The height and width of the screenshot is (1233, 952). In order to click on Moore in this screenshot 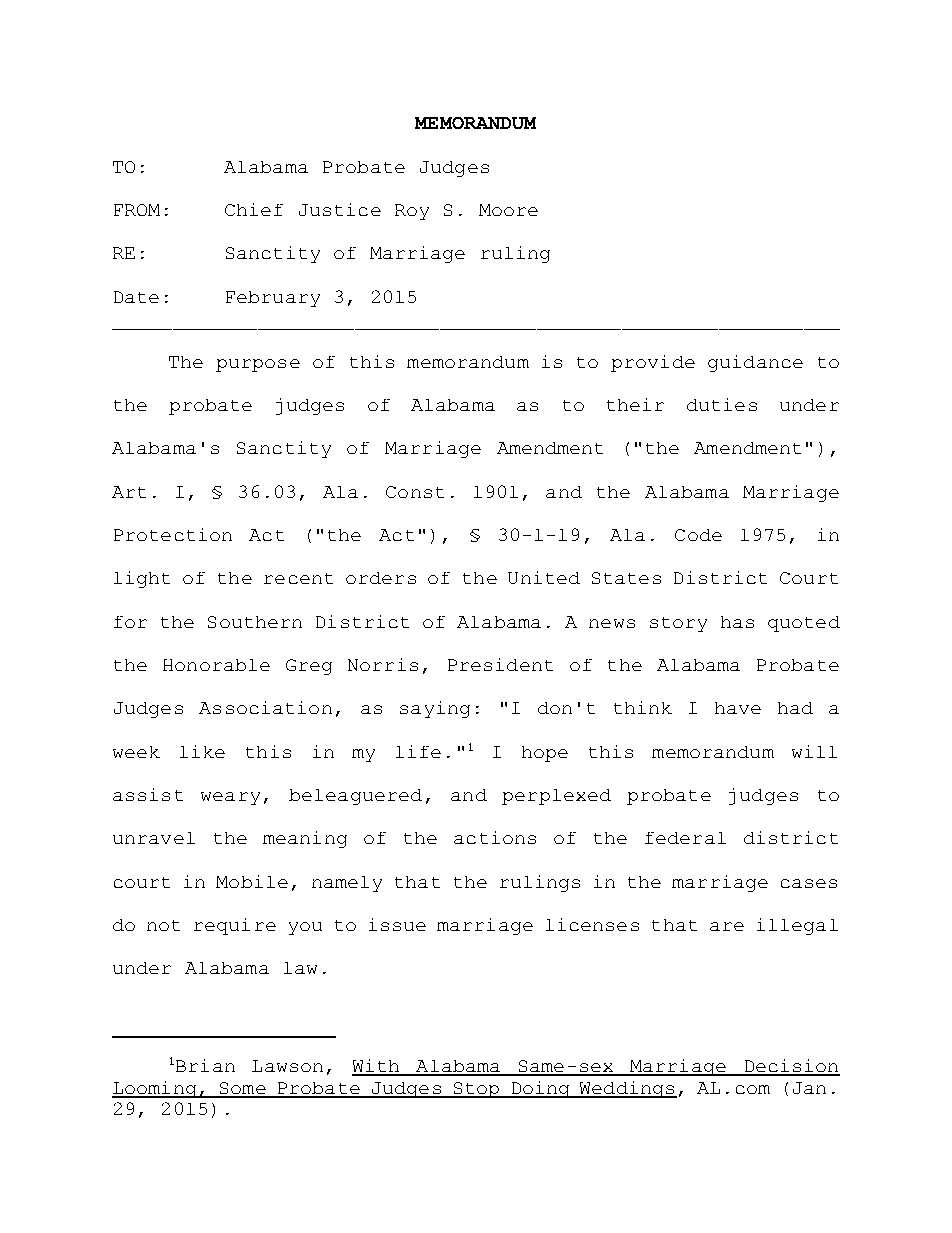, I will do `click(508, 210)`.
